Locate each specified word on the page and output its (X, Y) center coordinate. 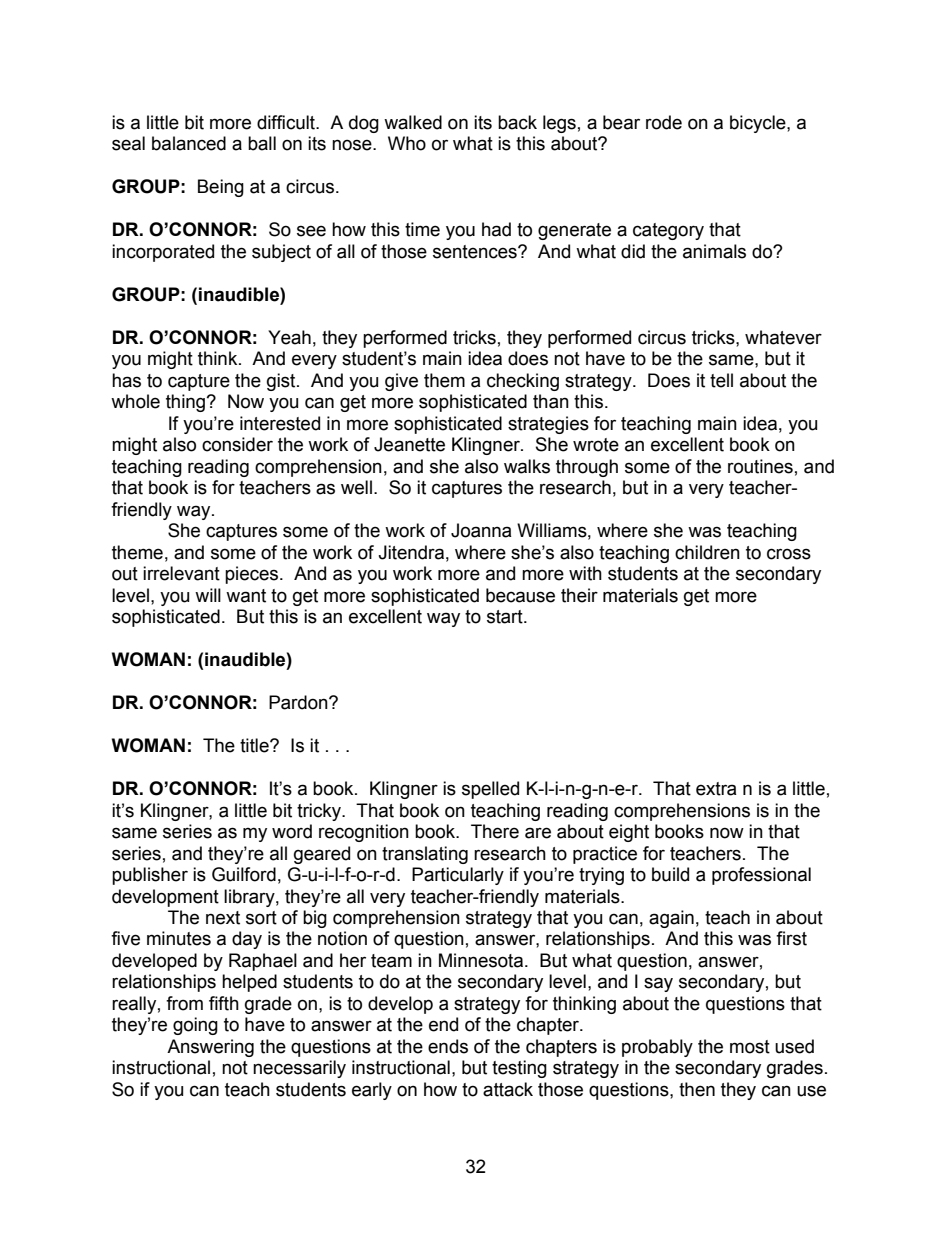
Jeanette (409, 444)
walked (413, 122)
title (255, 745)
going (195, 1026)
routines (760, 466)
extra (716, 789)
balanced (189, 143)
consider (237, 444)
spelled (490, 790)
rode (664, 122)
